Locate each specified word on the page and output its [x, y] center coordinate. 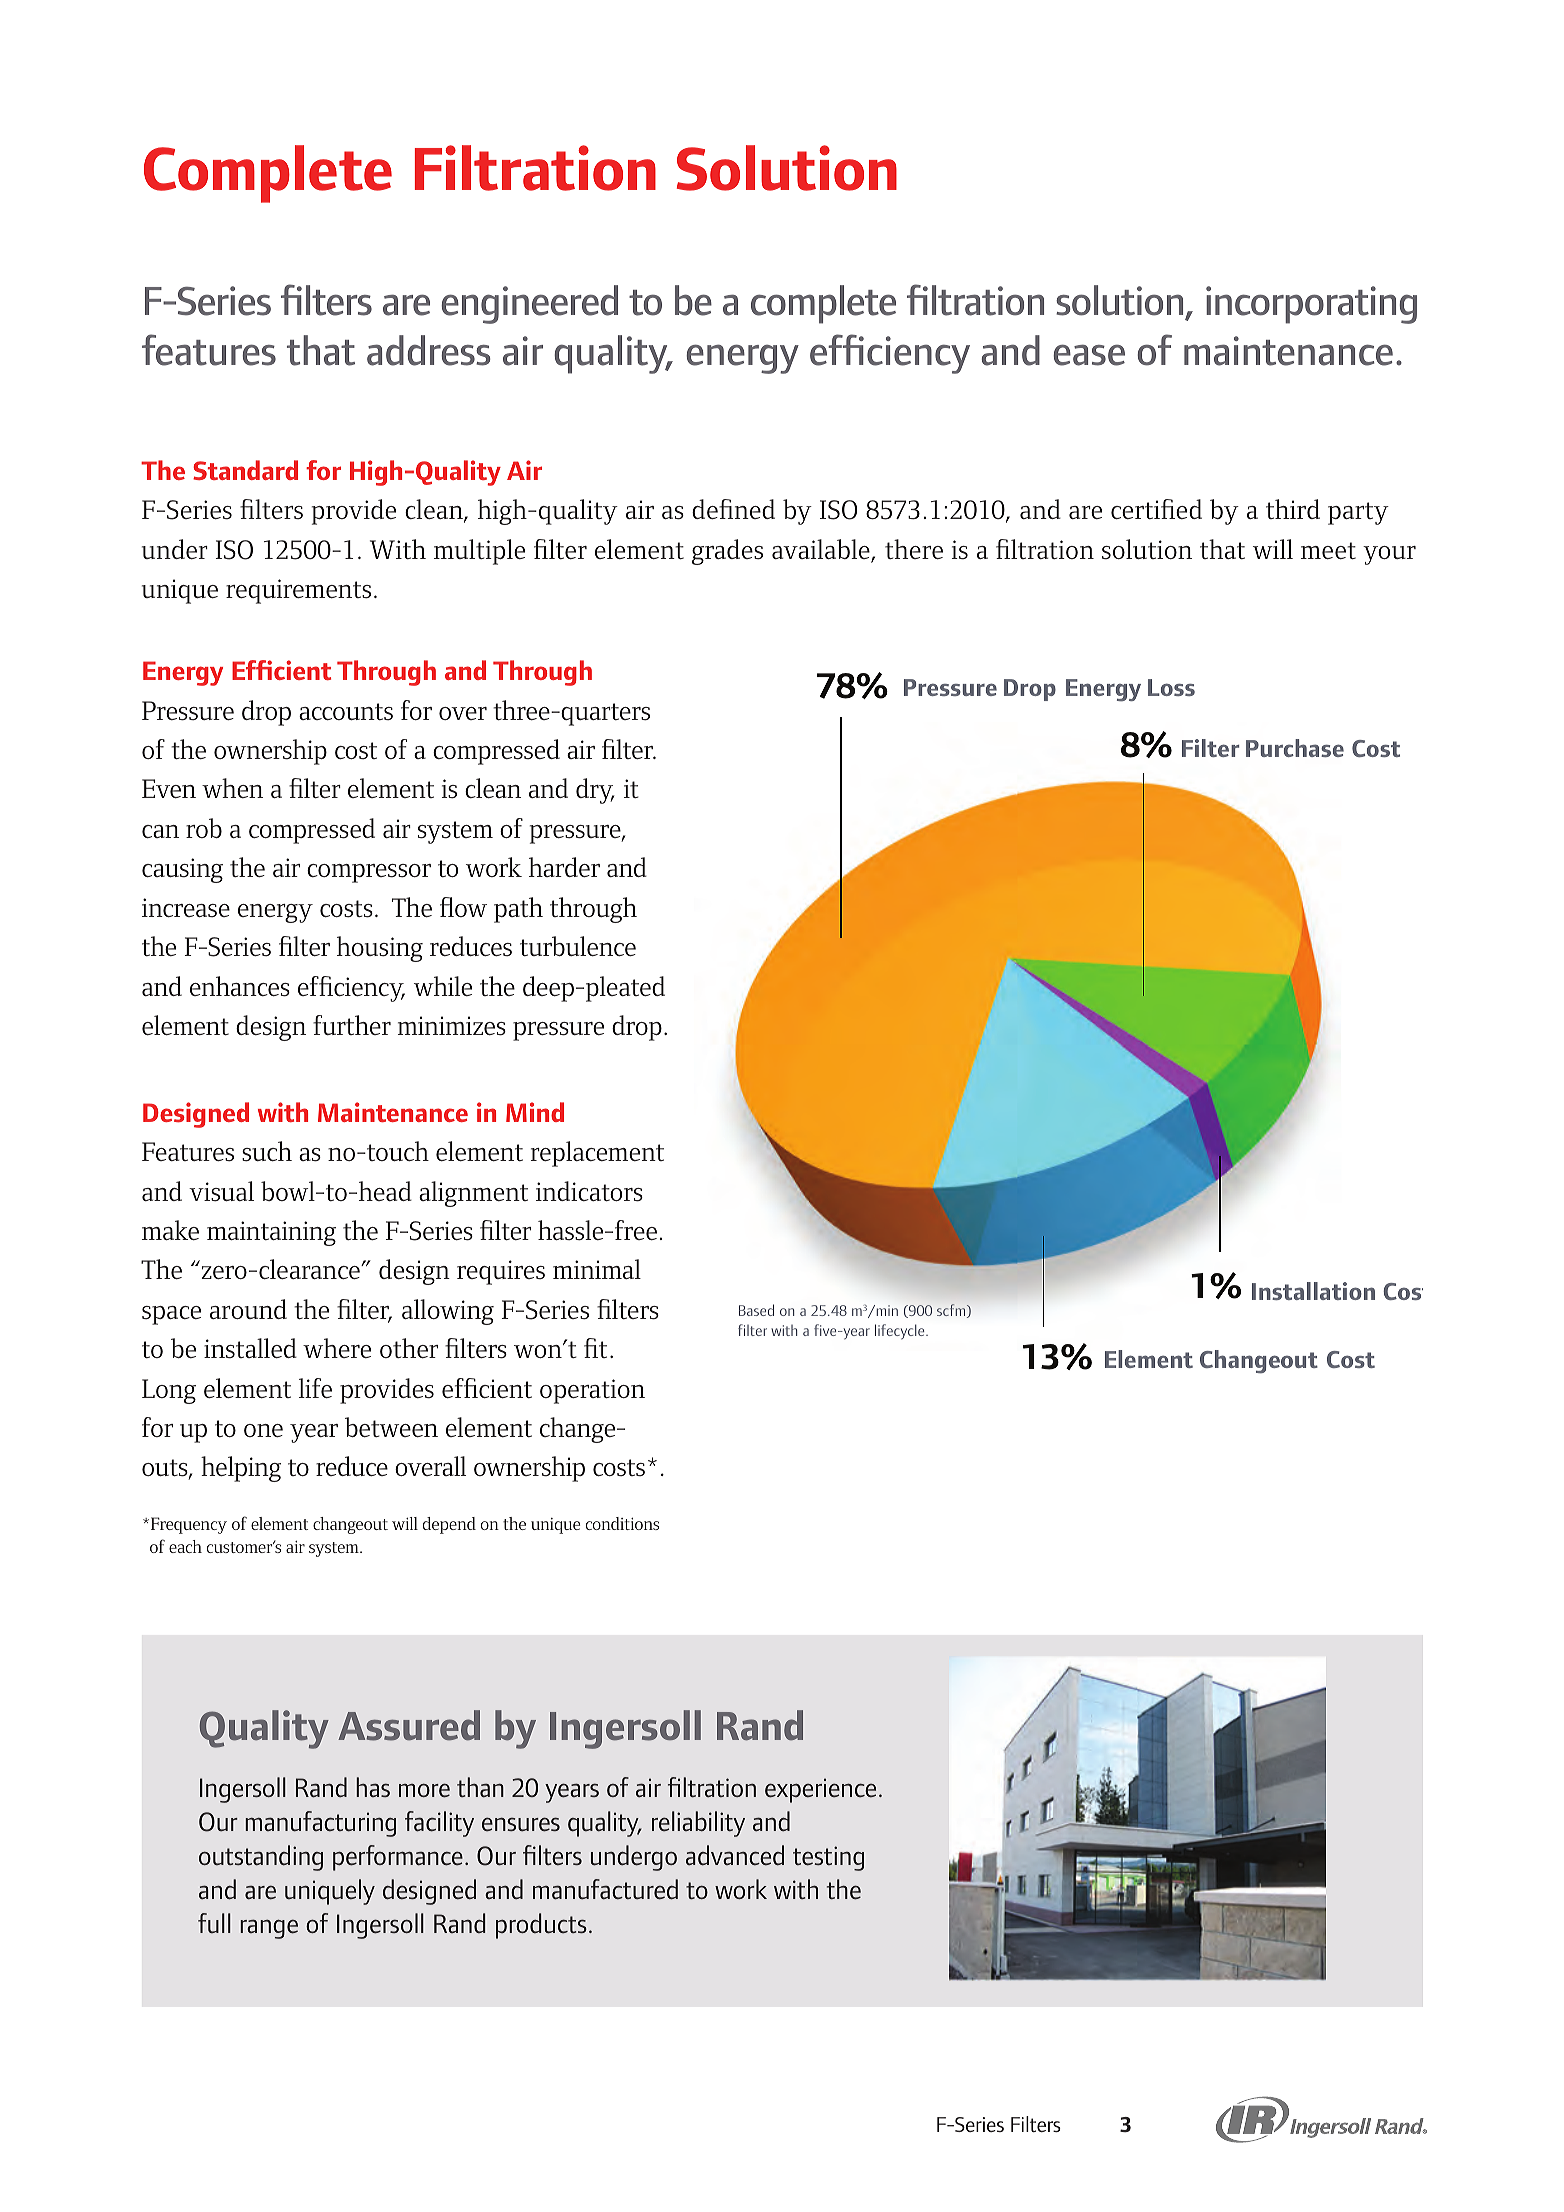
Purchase [1295, 748]
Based [756, 1310]
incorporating [1311, 305]
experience [820, 1790]
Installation [1313, 1291]
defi [713, 509]
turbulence [578, 946]
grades [727, 552]
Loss [1171, 687]
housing [380, 949]
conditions [622, 1523]
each [185, 1546]
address [429, 350]
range [269, 1929]
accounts [346, 711]
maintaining [271, 1233]
